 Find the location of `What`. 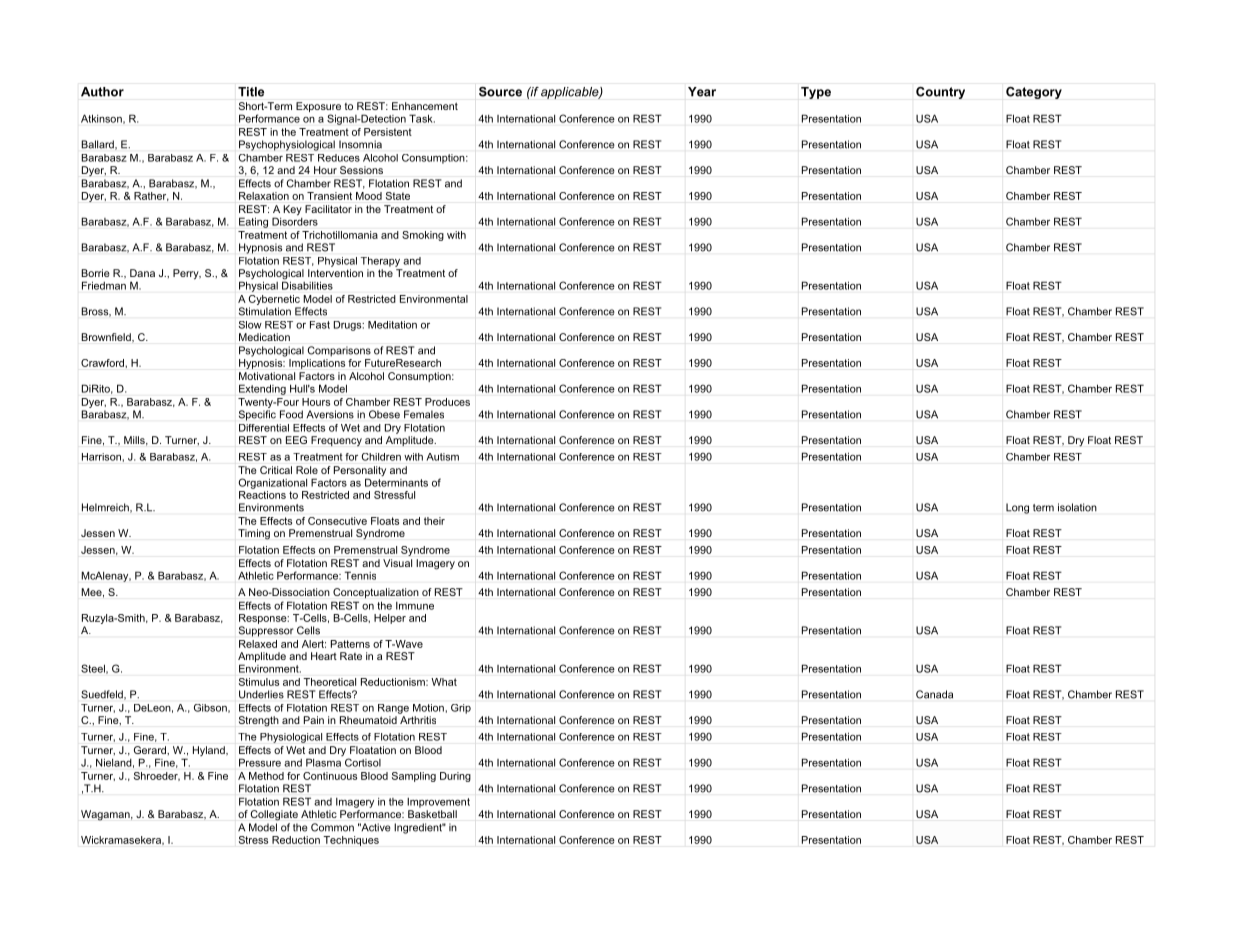

What is located at coordinates (444, 682).
